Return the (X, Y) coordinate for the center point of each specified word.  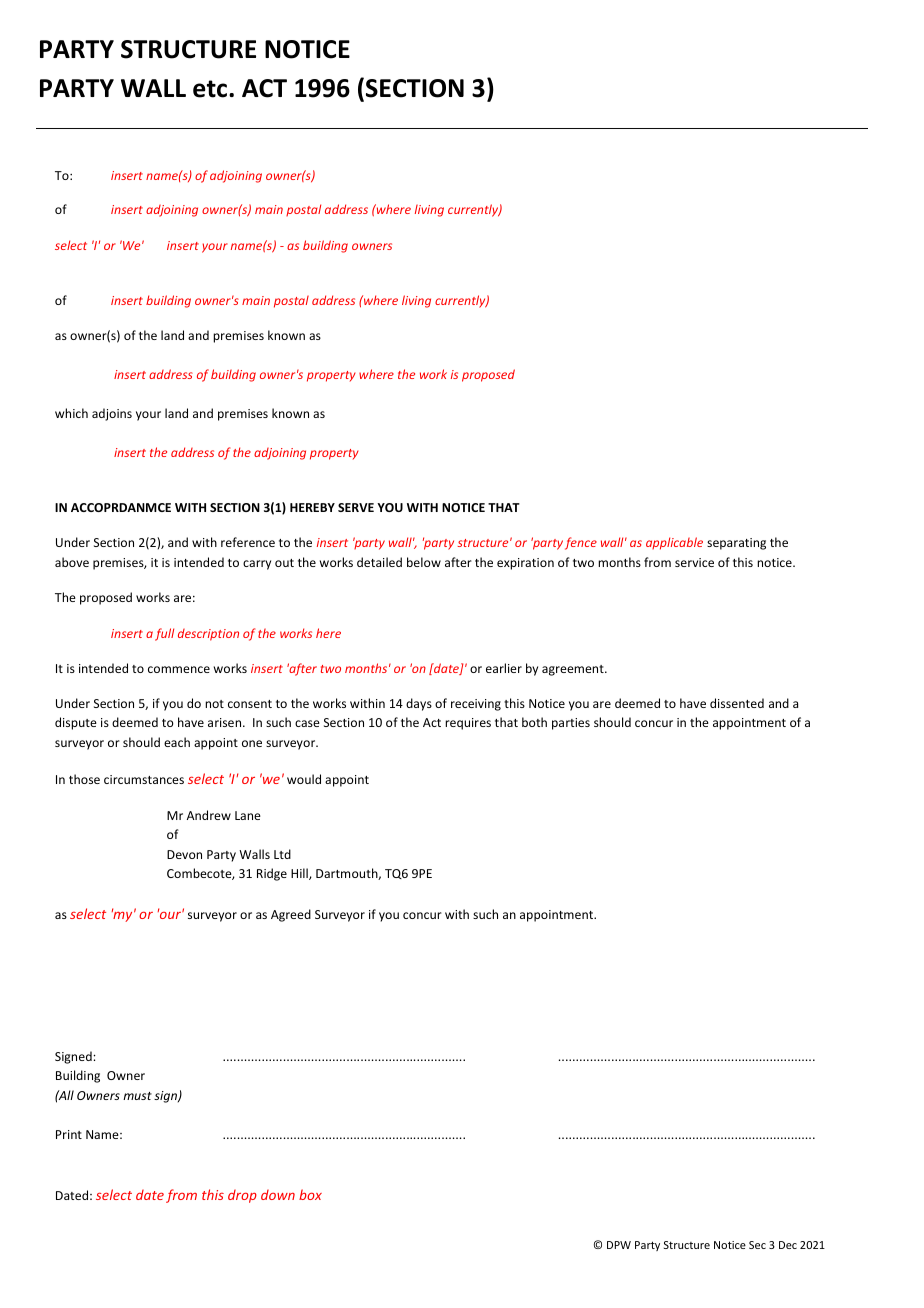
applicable (674, 543)
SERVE (356, 507)
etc (211, 89)
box (310, 1194)
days (419, 704)
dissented (737, 703)
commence (179, 669)
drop (242, 1196)
